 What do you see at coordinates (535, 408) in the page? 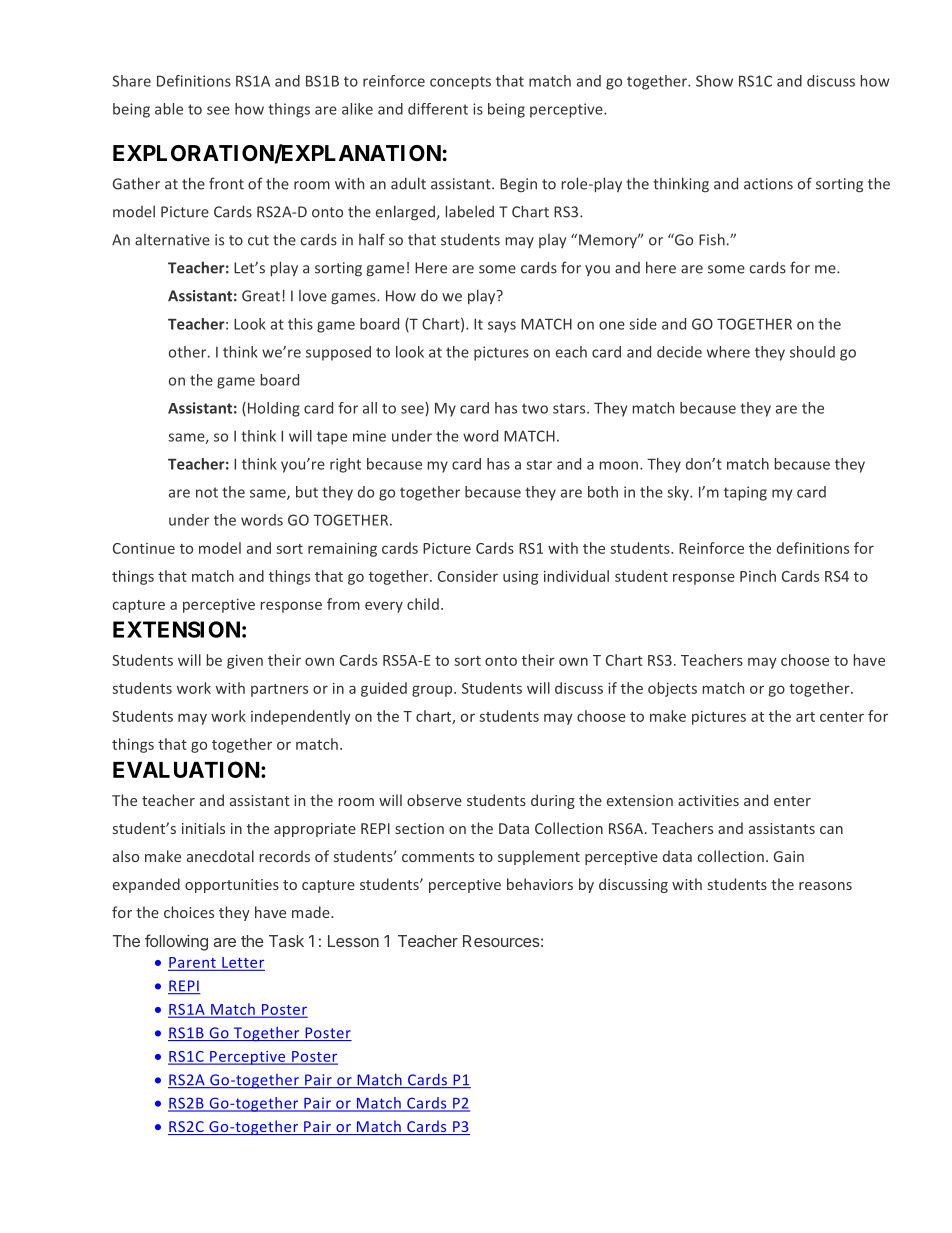
I see `two` at bounding box center [535, 408].
